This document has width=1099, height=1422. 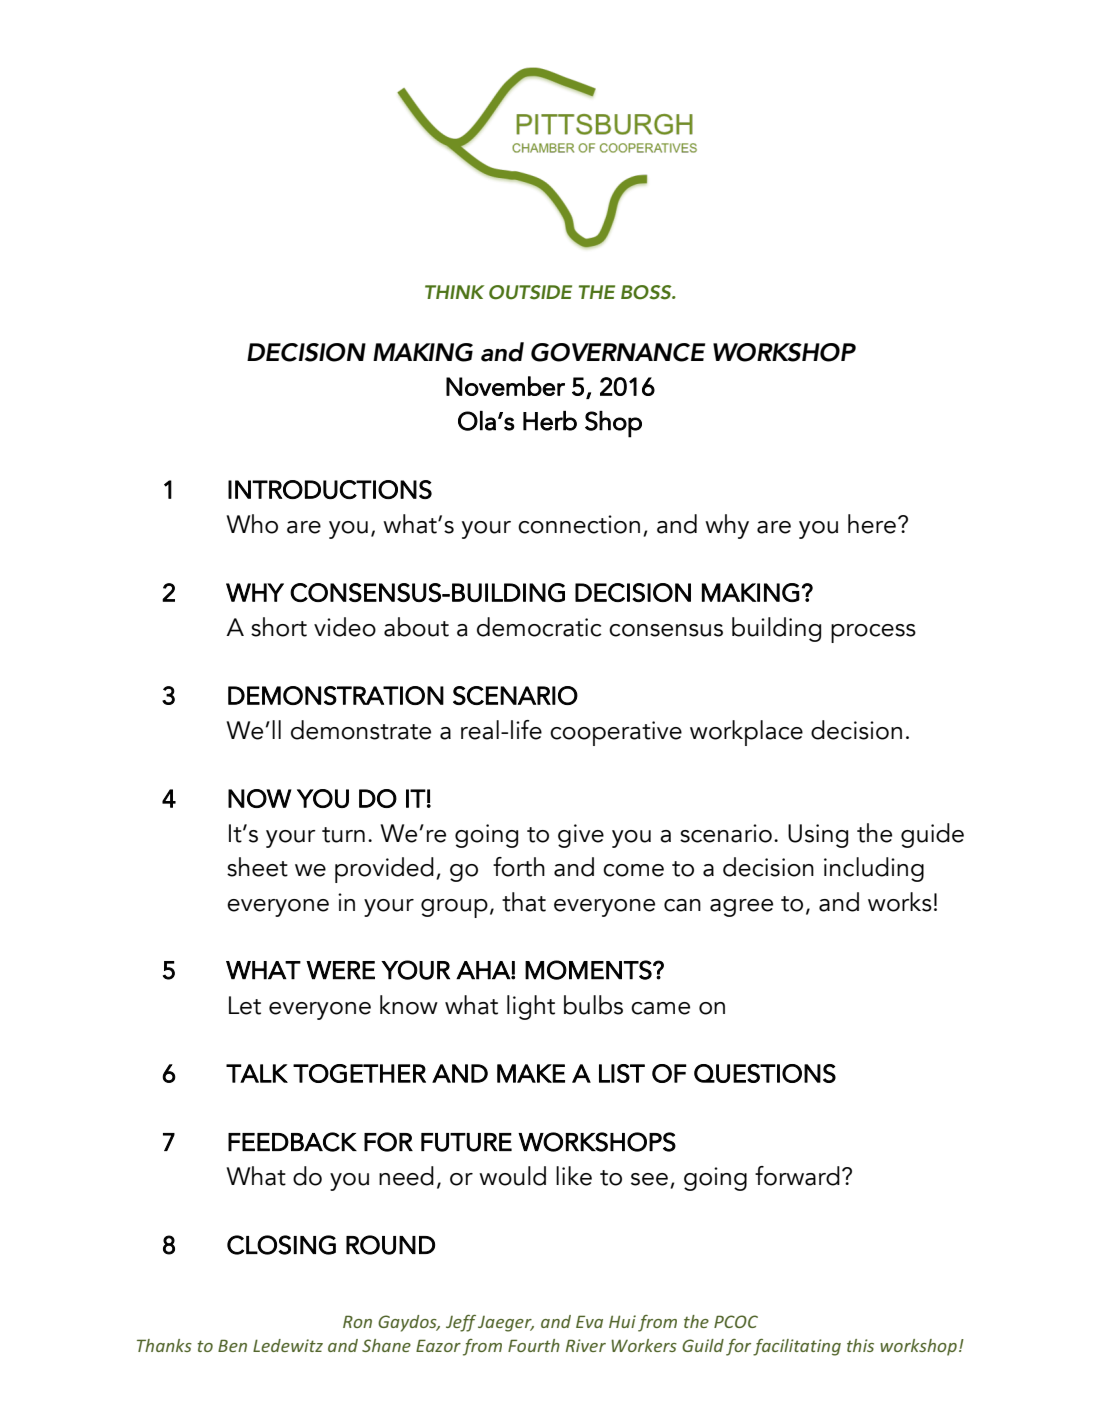 What do you see at coordinates (530, 292) in the document?
I see `OUTSIDE` at bounding box center [530, 292].
